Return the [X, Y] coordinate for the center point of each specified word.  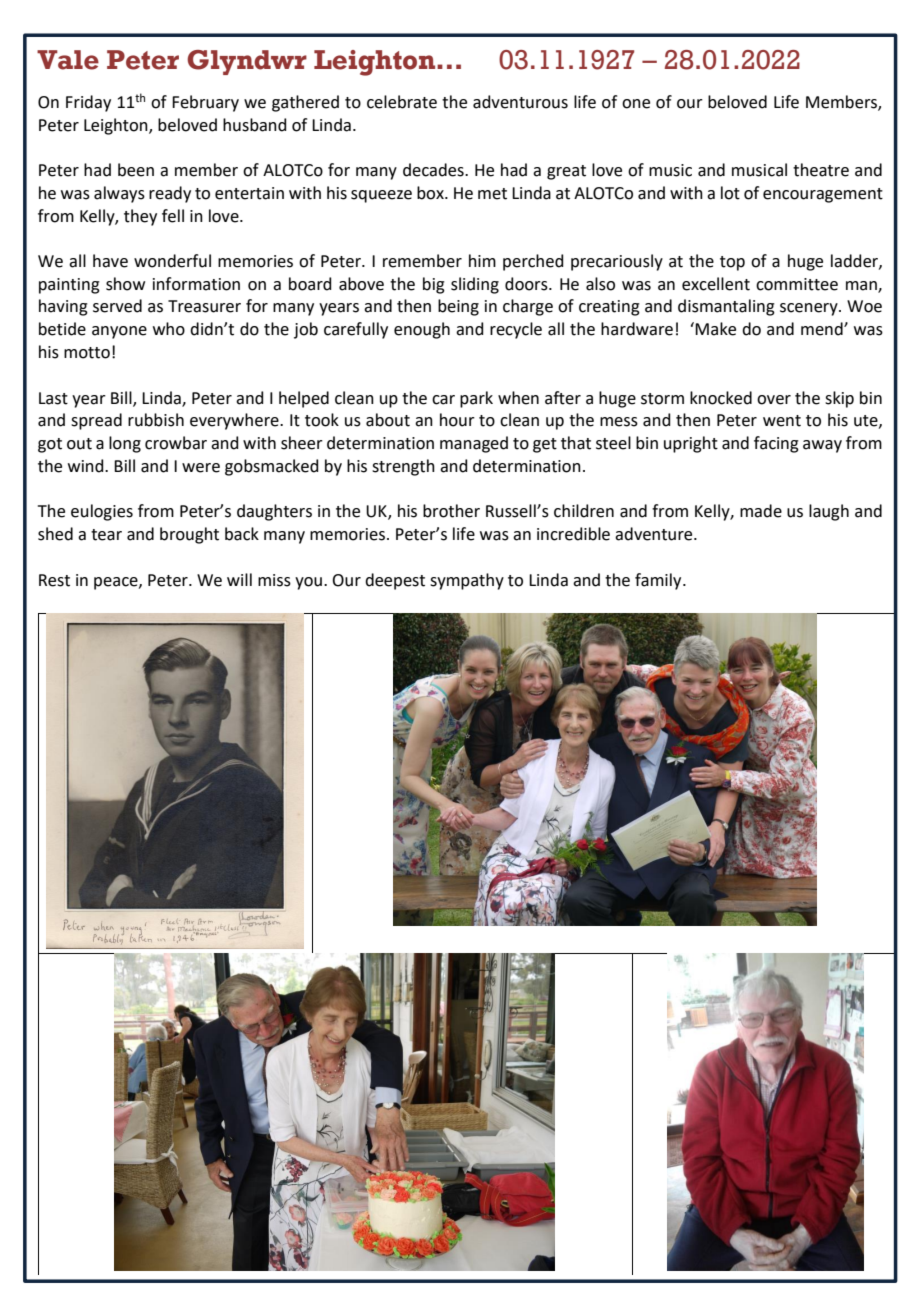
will [239, 579]
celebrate [402, 102]
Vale [68, 60]
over [774, 400]
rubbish [156, 420]
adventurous [520, 102]
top [732, 263]
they [140, 217]
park [476, 399]
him [482, 260]
